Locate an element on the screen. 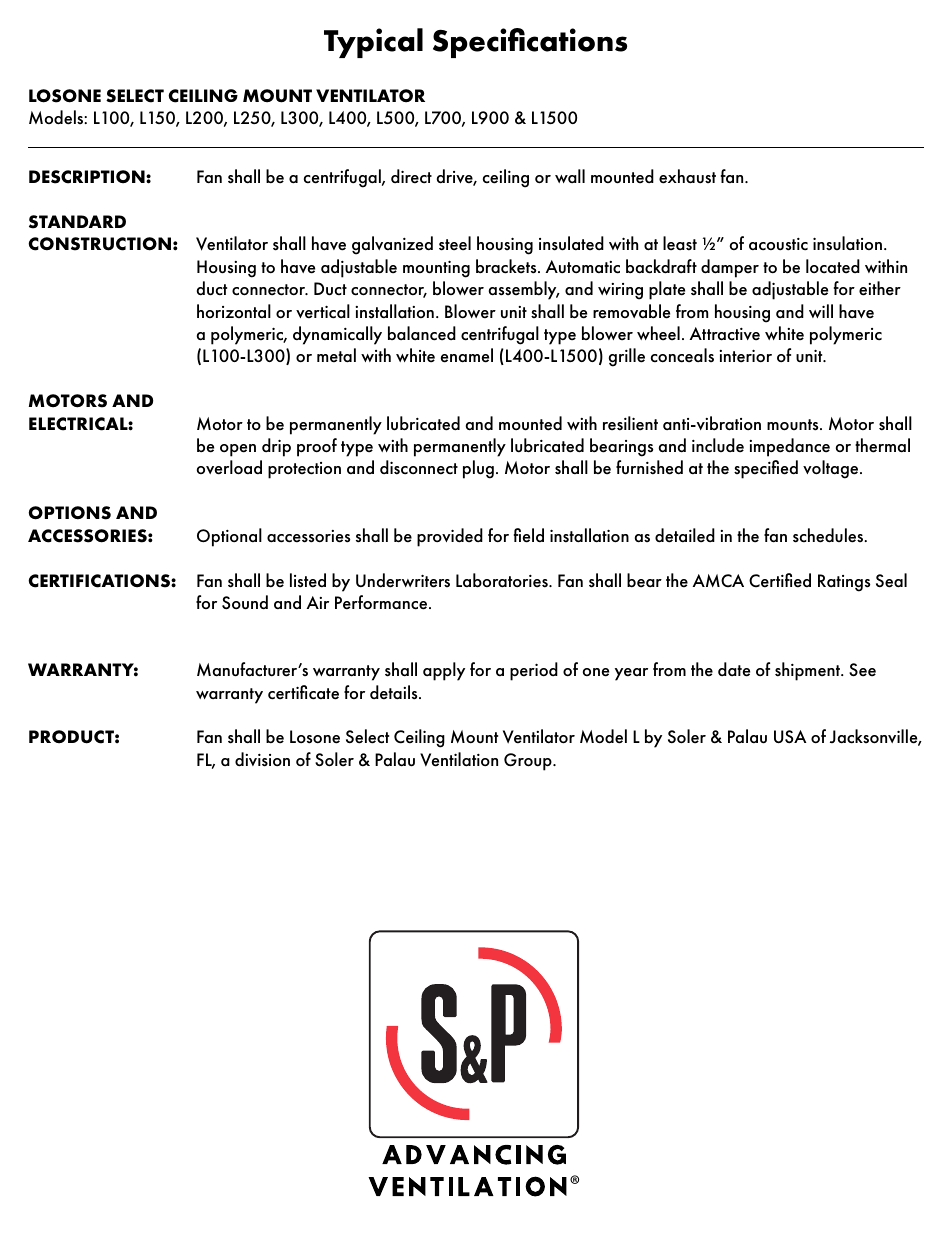  exhaust is located at coordinates (687, 176).
